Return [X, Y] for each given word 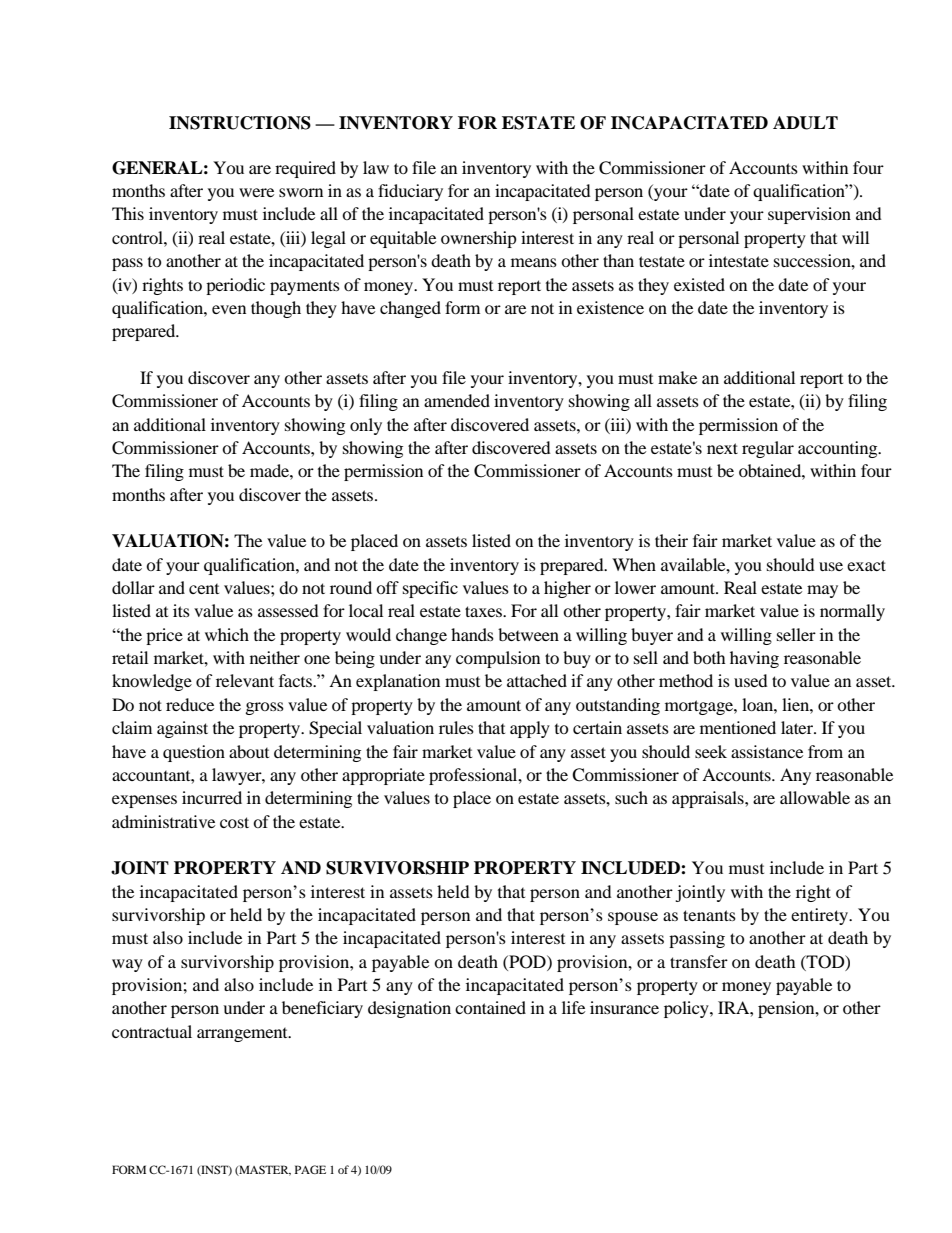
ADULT [805, 123]
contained [490, 1007]
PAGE [310, 1169]
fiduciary [410, 192]
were [256, 192]
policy [687, 1009]
